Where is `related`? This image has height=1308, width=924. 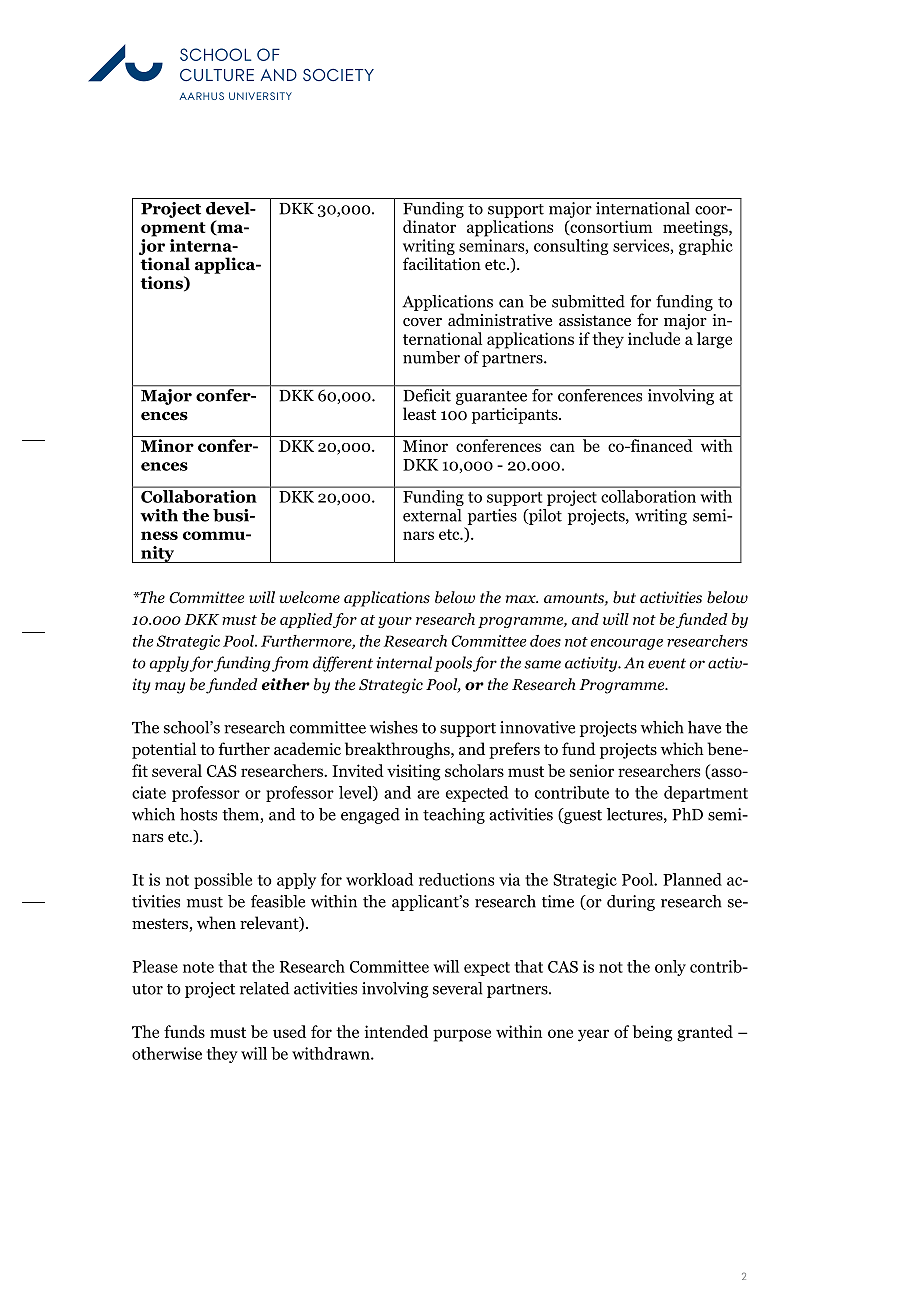
related is located at coordinates (265, 988).
